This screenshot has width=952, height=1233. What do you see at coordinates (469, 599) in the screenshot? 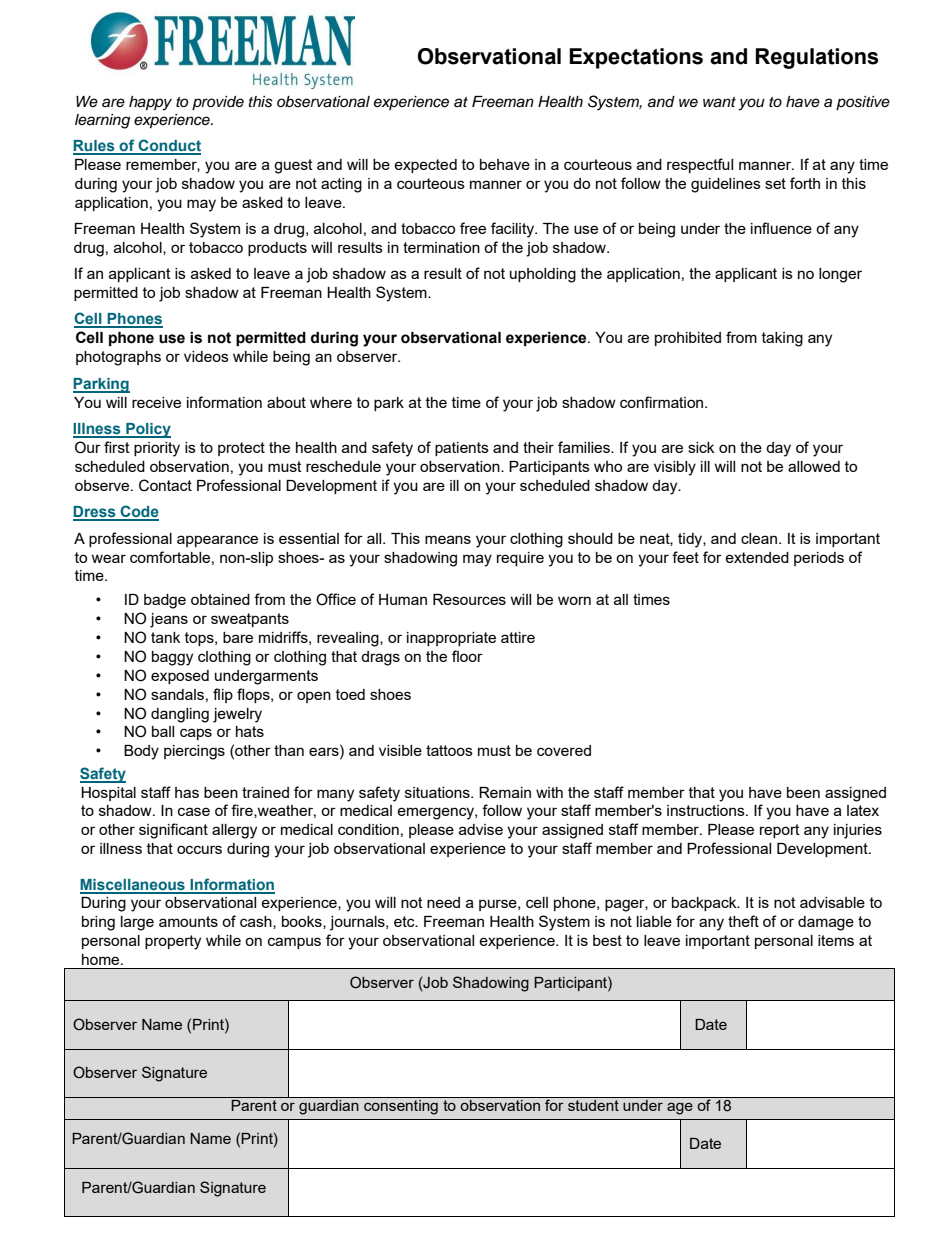
I see `Resources` at bounding box center [469, 599].
